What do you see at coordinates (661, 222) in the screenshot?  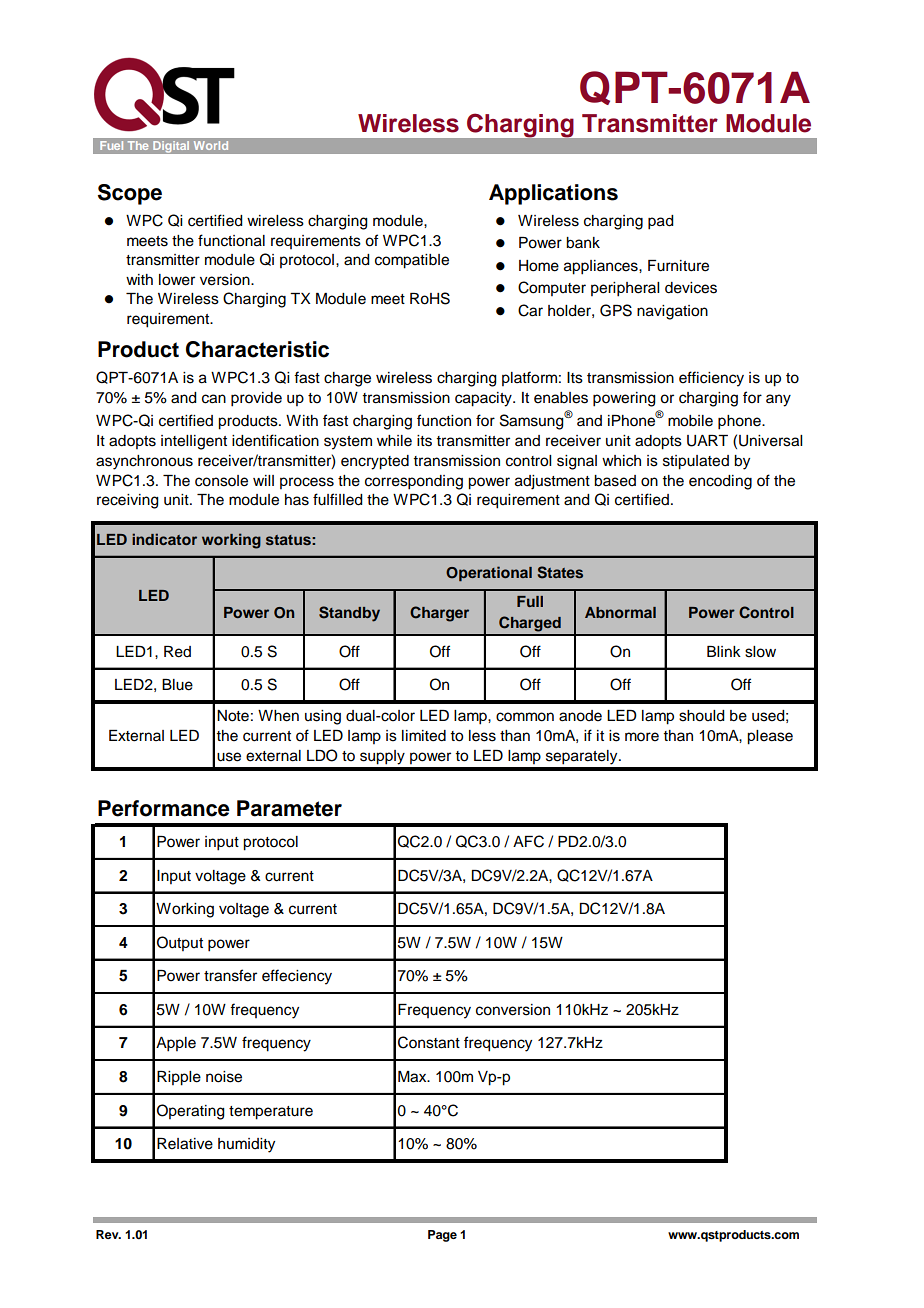 I see `pad` at bounding box center [661, 222].
